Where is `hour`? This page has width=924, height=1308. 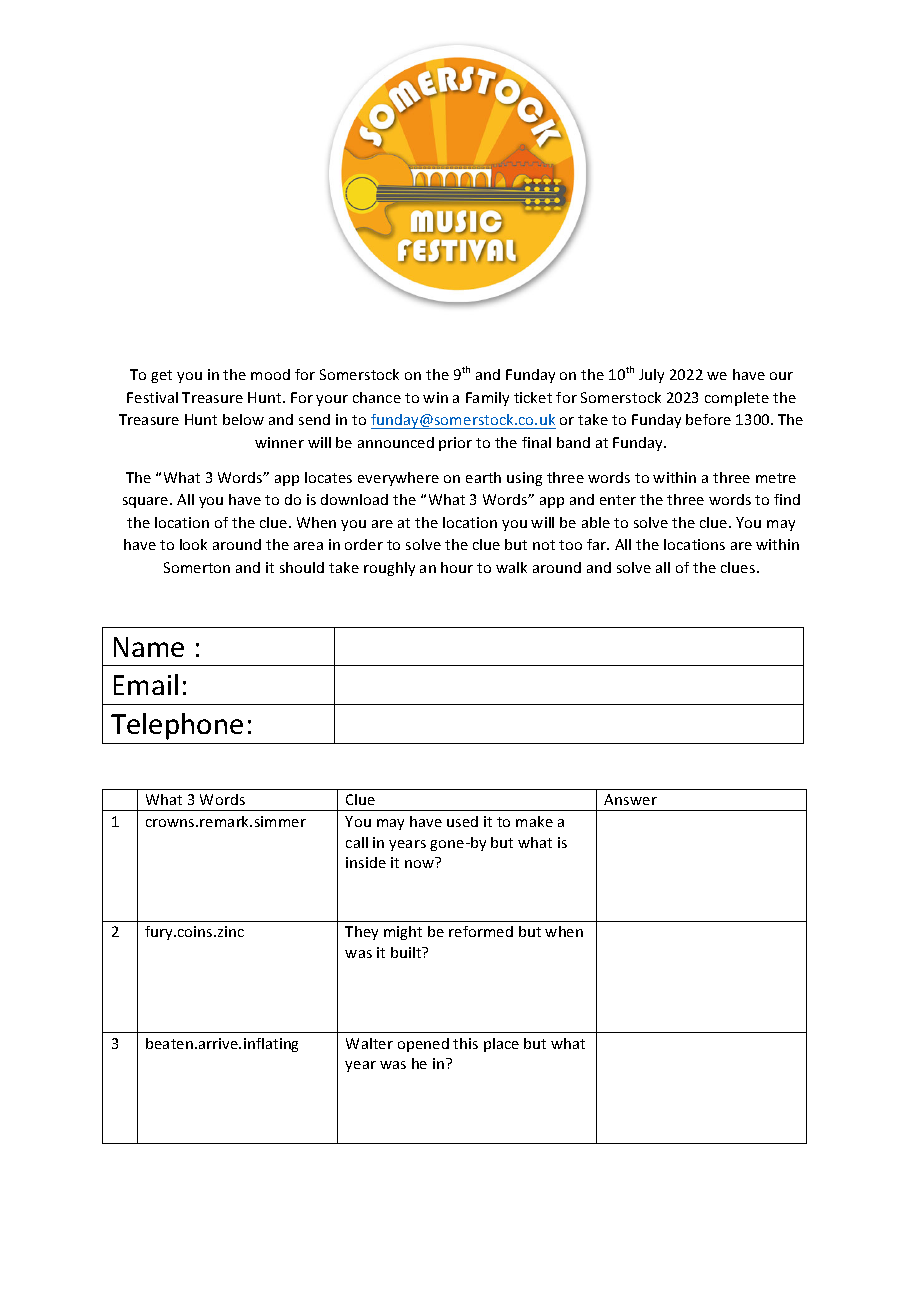 hour is located at coordinates (457, 567).
